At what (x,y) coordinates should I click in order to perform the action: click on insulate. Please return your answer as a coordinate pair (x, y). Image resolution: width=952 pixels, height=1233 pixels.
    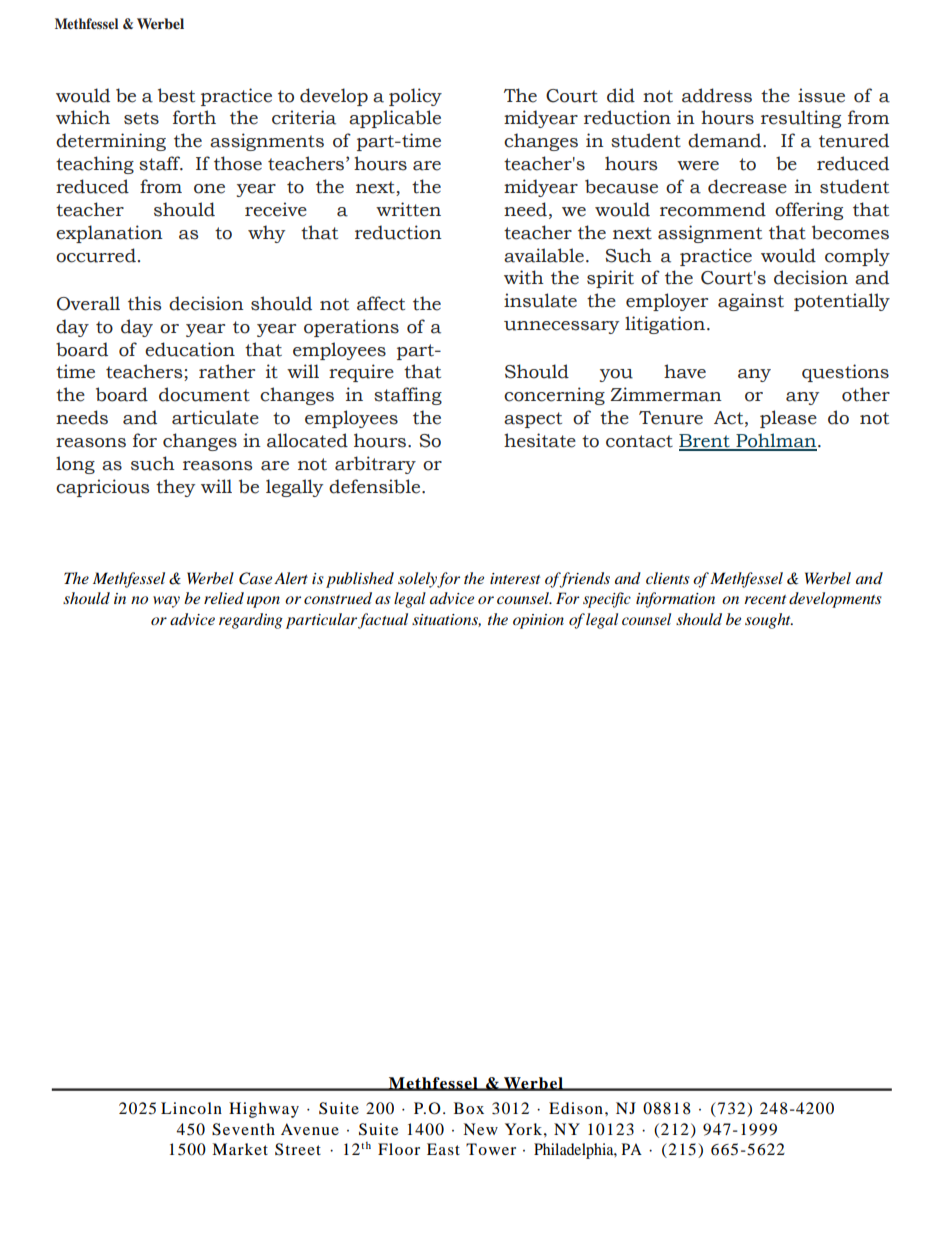
    Looking at the image, I should click on (540, 300).
